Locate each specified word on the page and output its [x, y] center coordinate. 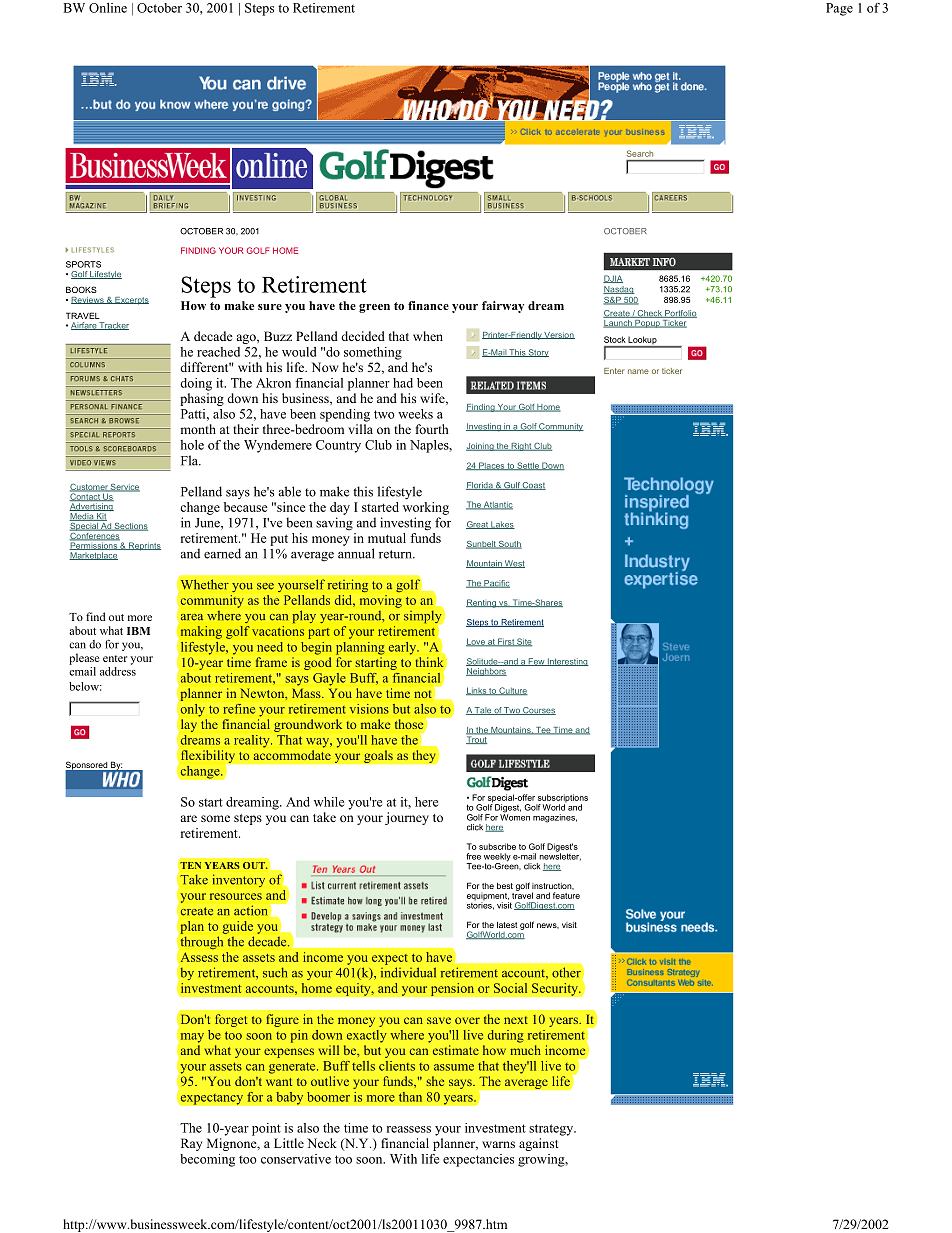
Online [108, 8]
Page [839, 9]
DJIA [613, 279]
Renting [482, 603]
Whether [205, 584]
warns [498, 1144]
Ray [191, 1144]
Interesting [567, 662]
